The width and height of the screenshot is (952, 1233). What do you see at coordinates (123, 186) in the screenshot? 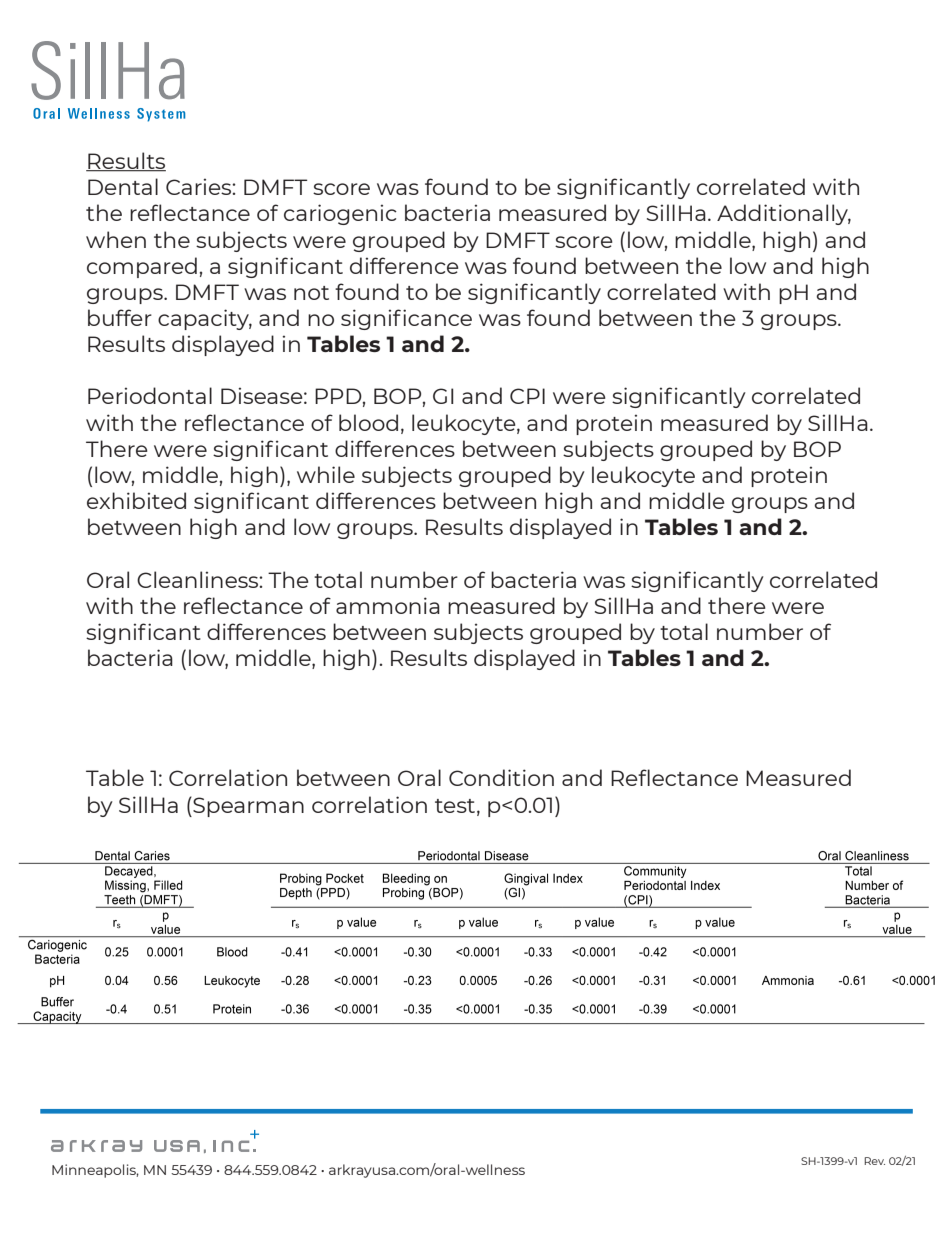
I see `Dental` at bounding box center [123, 186].
